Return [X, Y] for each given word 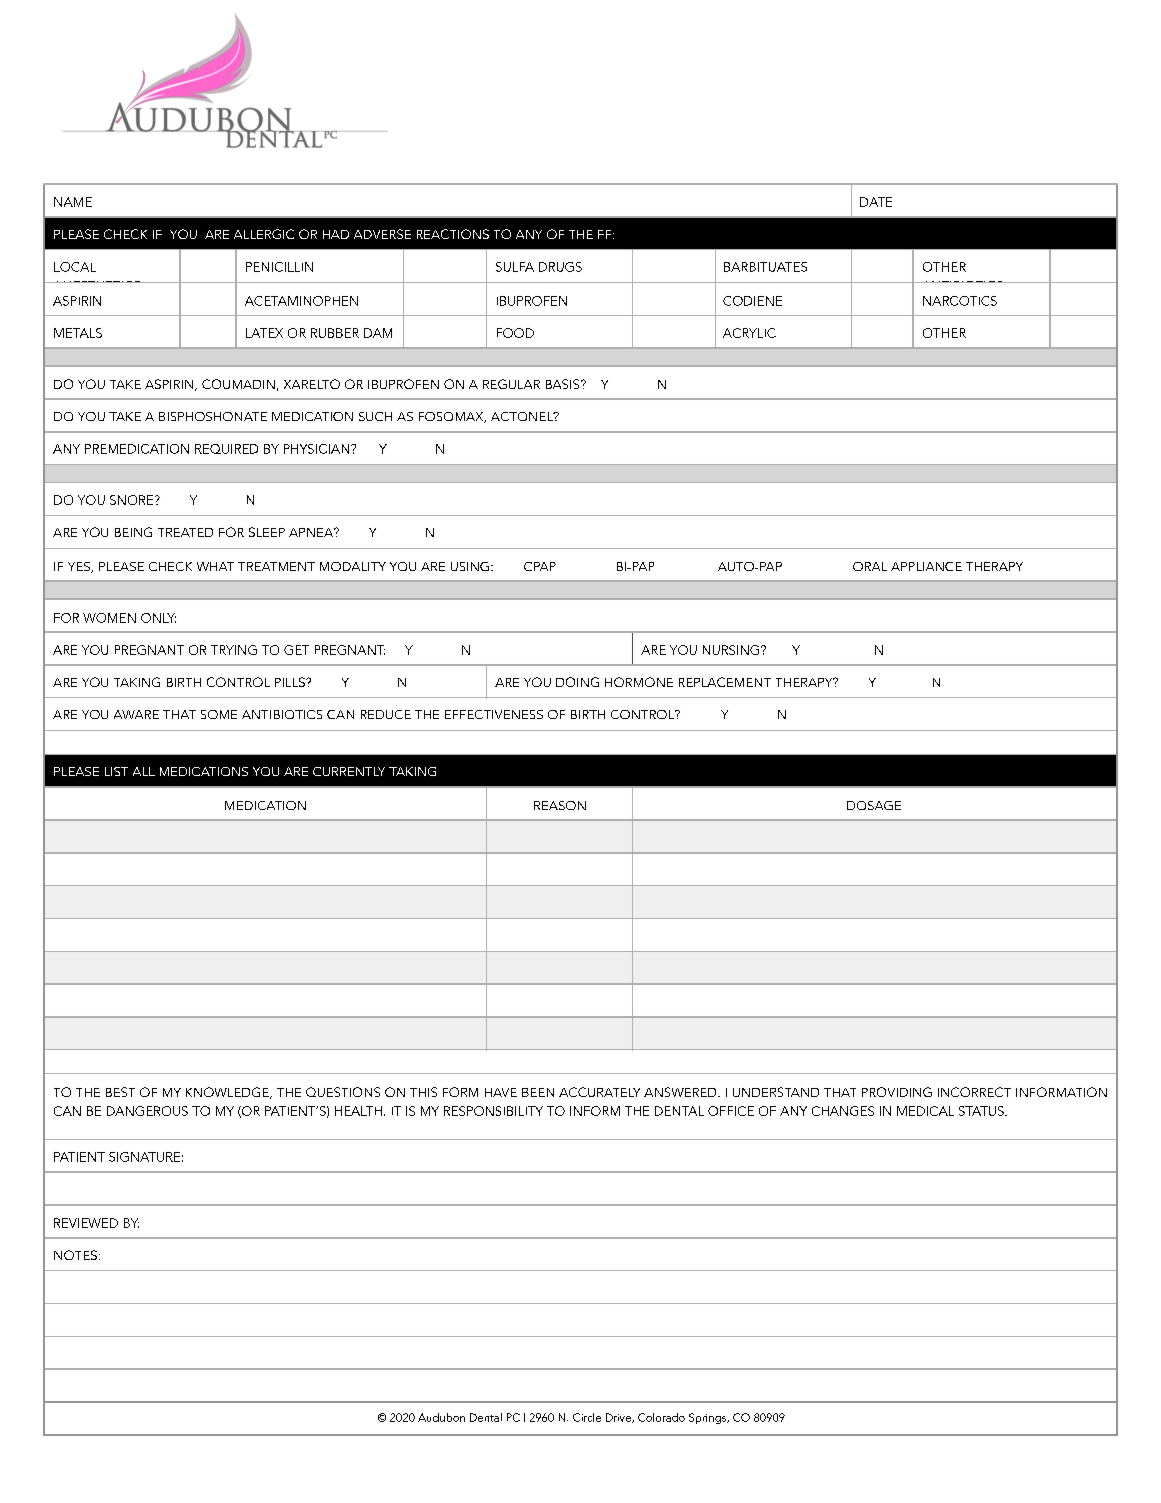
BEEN [538, 1092]
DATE [876, 202]
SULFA [515, 267]
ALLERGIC [264, 234]
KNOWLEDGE [228, 1093]
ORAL [870, 566]
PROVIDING [897, 1092]
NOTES [75, 1255]
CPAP [540, 566]
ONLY [158, 618]
